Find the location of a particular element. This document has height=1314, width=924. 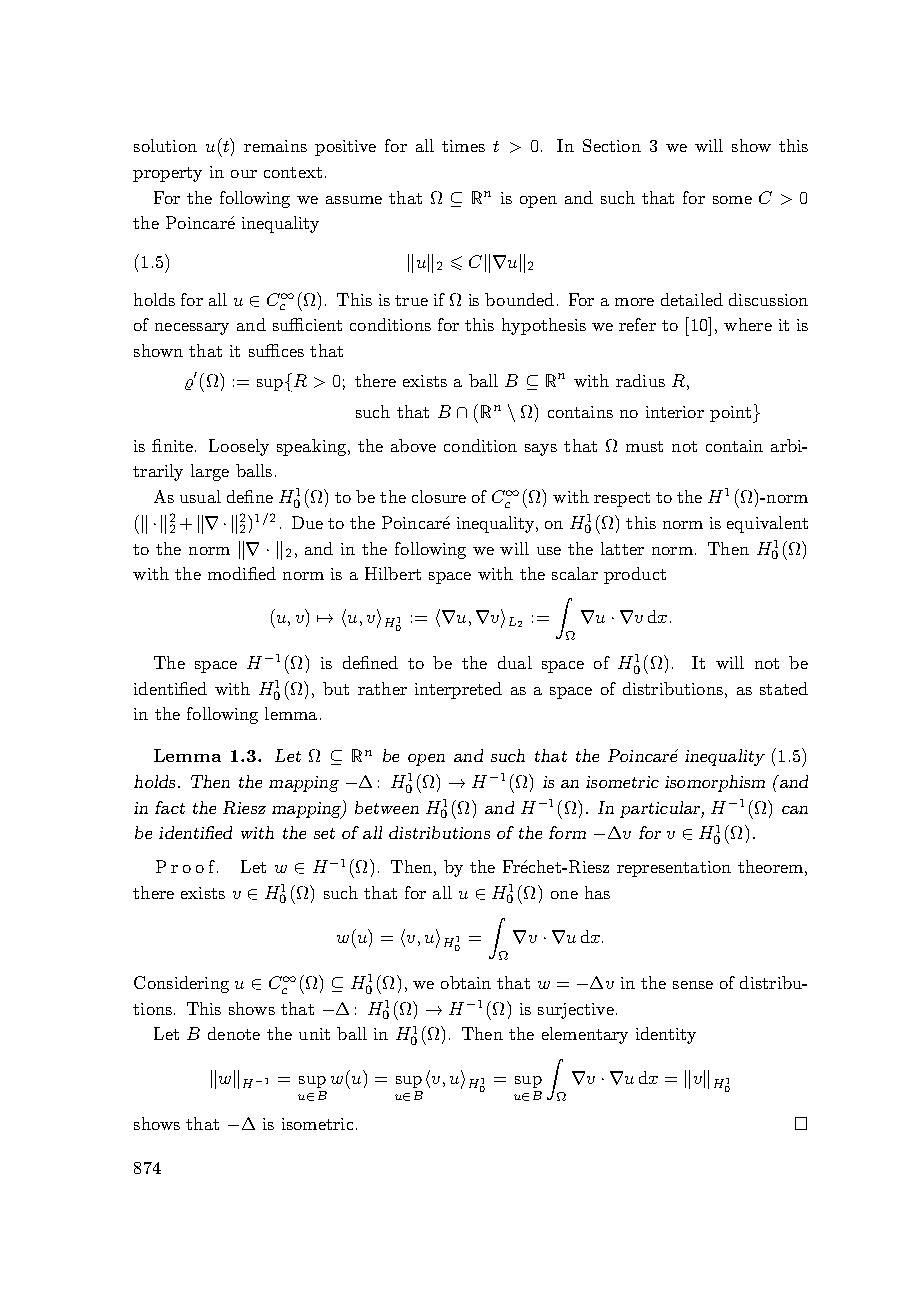

product is located at coordinates (635, 575).
